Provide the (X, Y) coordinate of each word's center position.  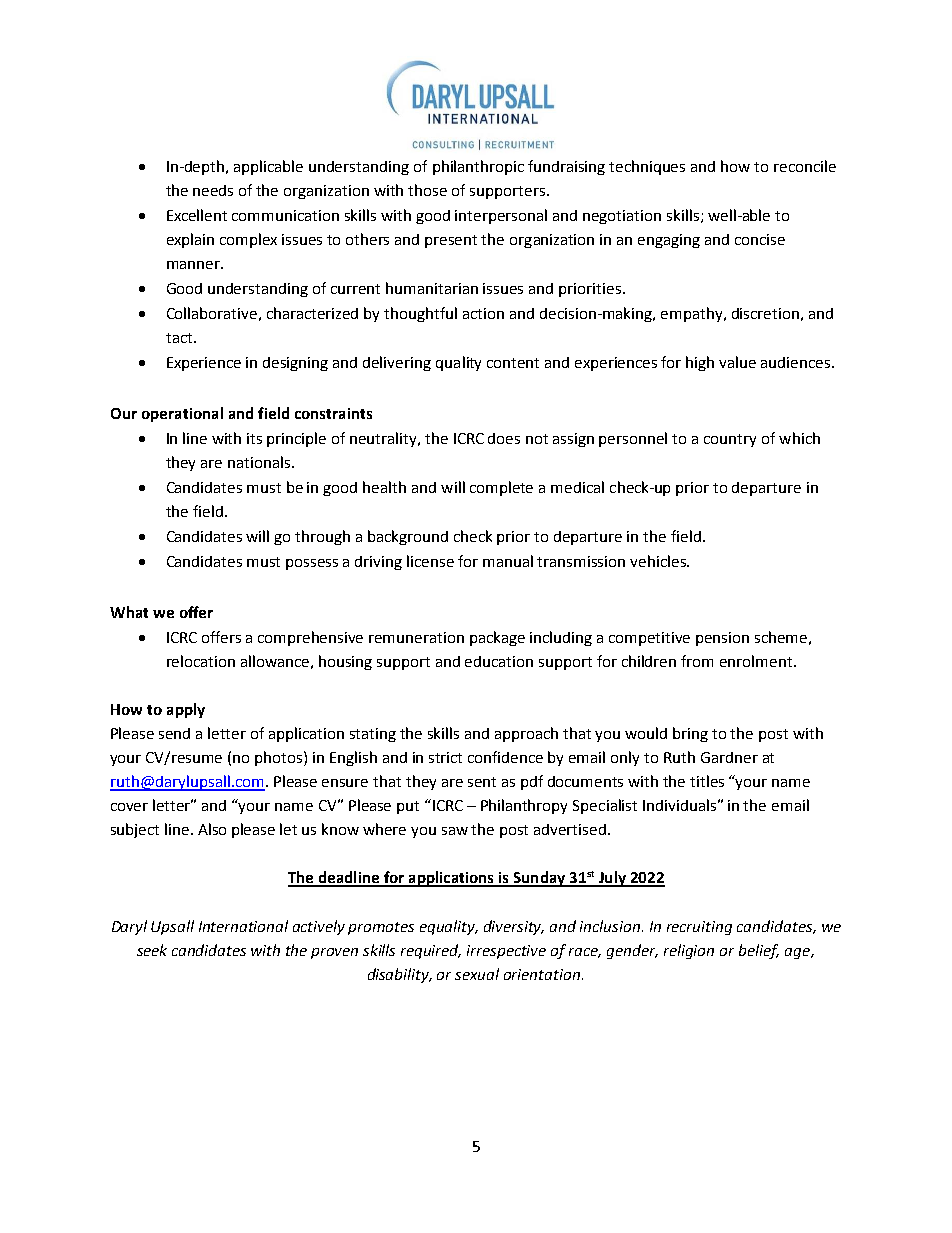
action (483, 313)
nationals (260, 462)
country (730, 440)
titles (707, 781)
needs (213, 190)
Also (212, 829)
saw (455, 831)
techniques (647, 167)
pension (722, 639)
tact (180, 338)
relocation (201, 661)
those (427, 190)
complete (501, 488)
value (737, 362)
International (243, 926)
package (497, 638)
